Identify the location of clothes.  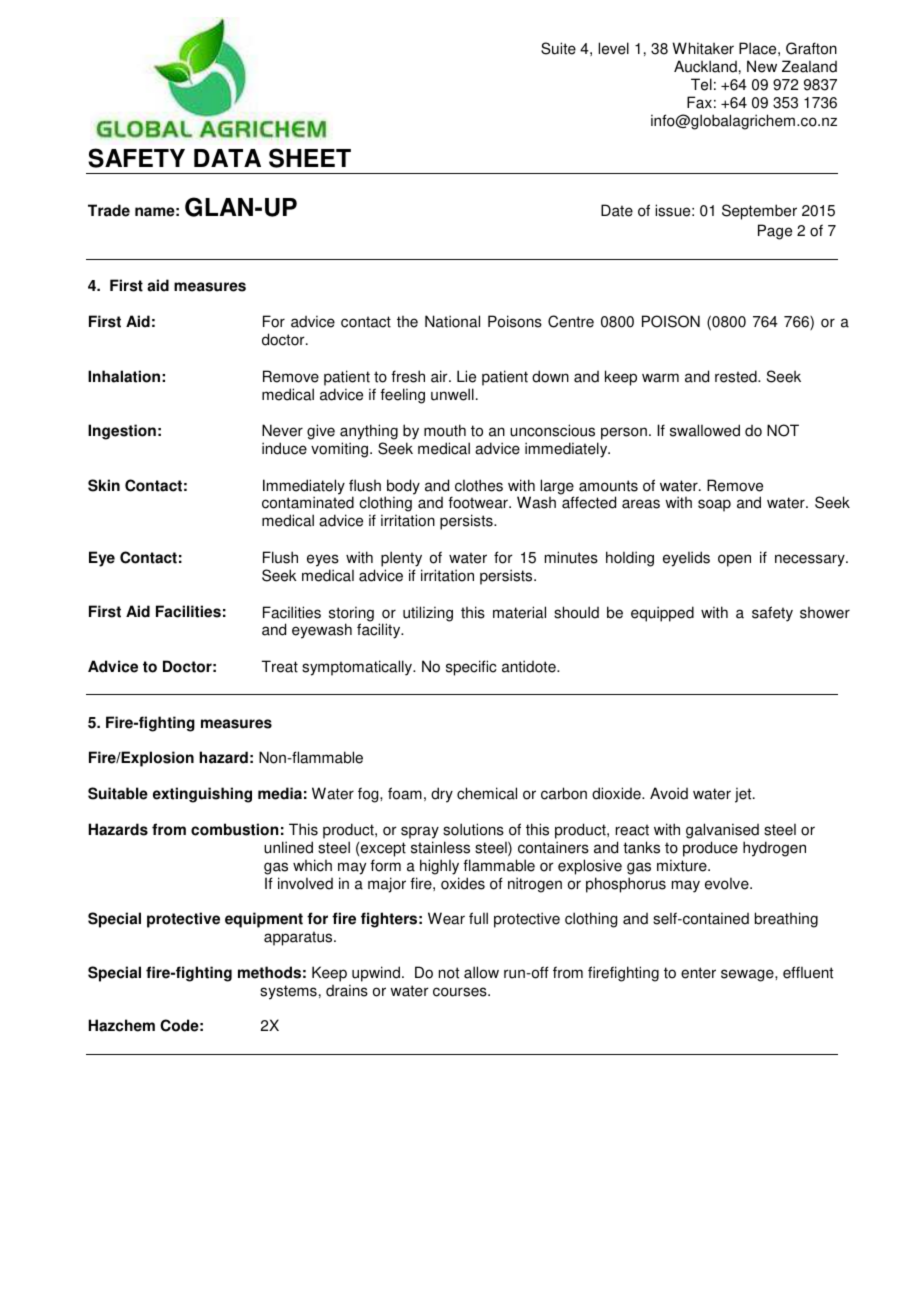
(479, 485).
